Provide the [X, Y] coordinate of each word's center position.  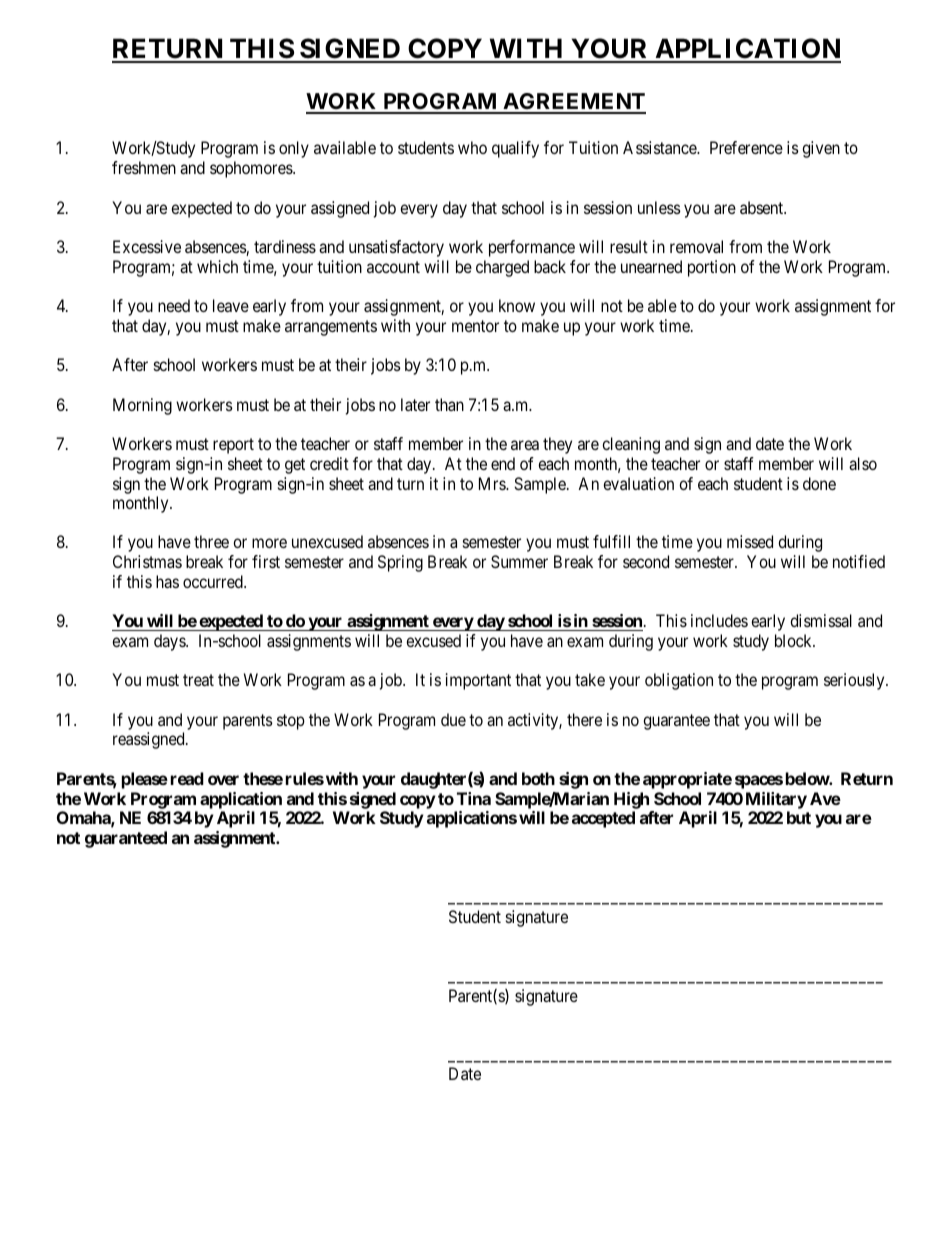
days [170, 642]
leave [231, 305]
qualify [515, 149]
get [295, 466]
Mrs [493, 483]
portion [712, 268]
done [819, 483]
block [794, 640]
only [294, 149]
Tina [474, 798]
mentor [475, 326]
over [223, 780]
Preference [746, 147]
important [478, 681]
